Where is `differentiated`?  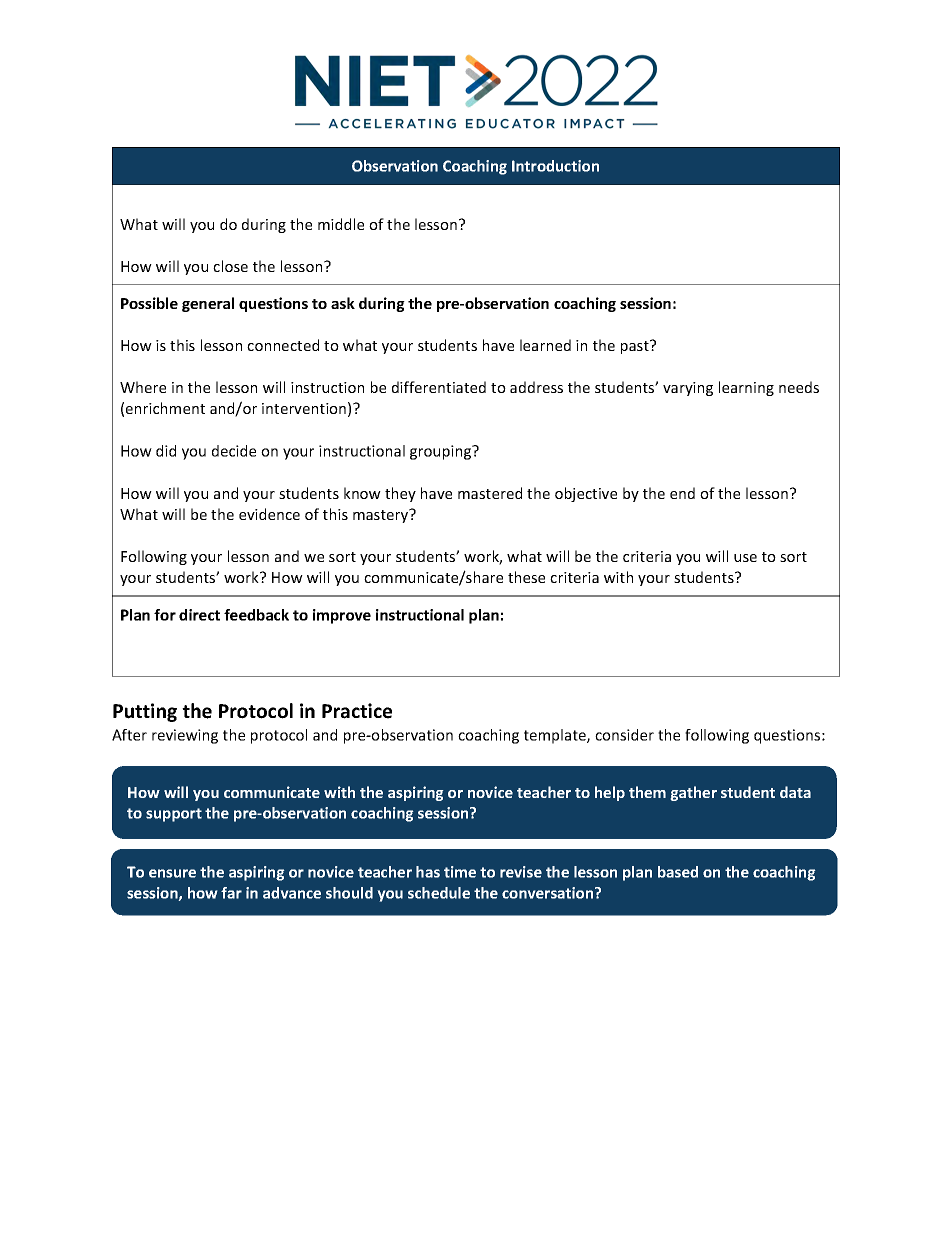 differentiated is located at coordinates (439, 387).
